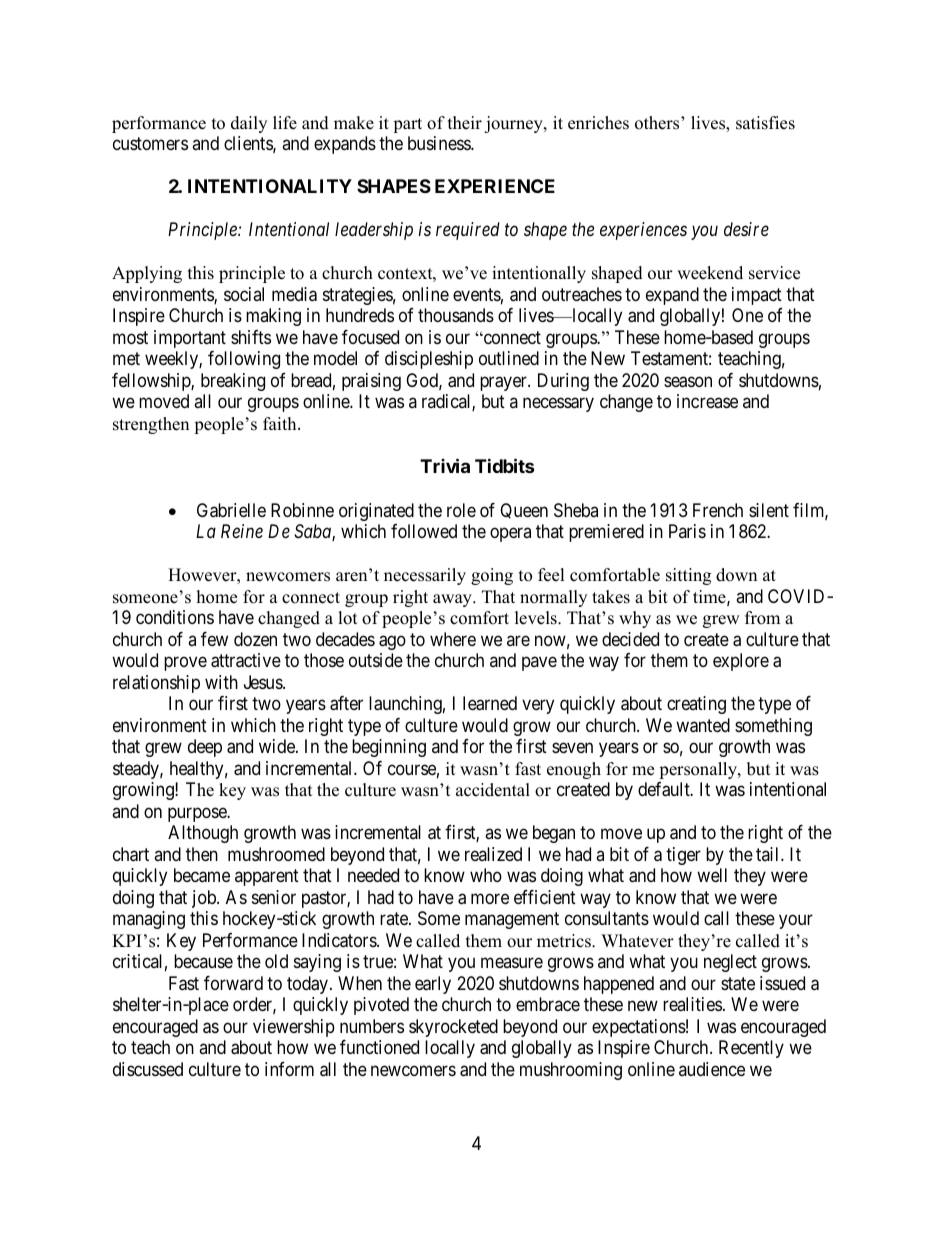 The width and height of the document is (952, 1233). Describe the element at coordinates (765, 123) in the document. I see `satisfies` at that location.
